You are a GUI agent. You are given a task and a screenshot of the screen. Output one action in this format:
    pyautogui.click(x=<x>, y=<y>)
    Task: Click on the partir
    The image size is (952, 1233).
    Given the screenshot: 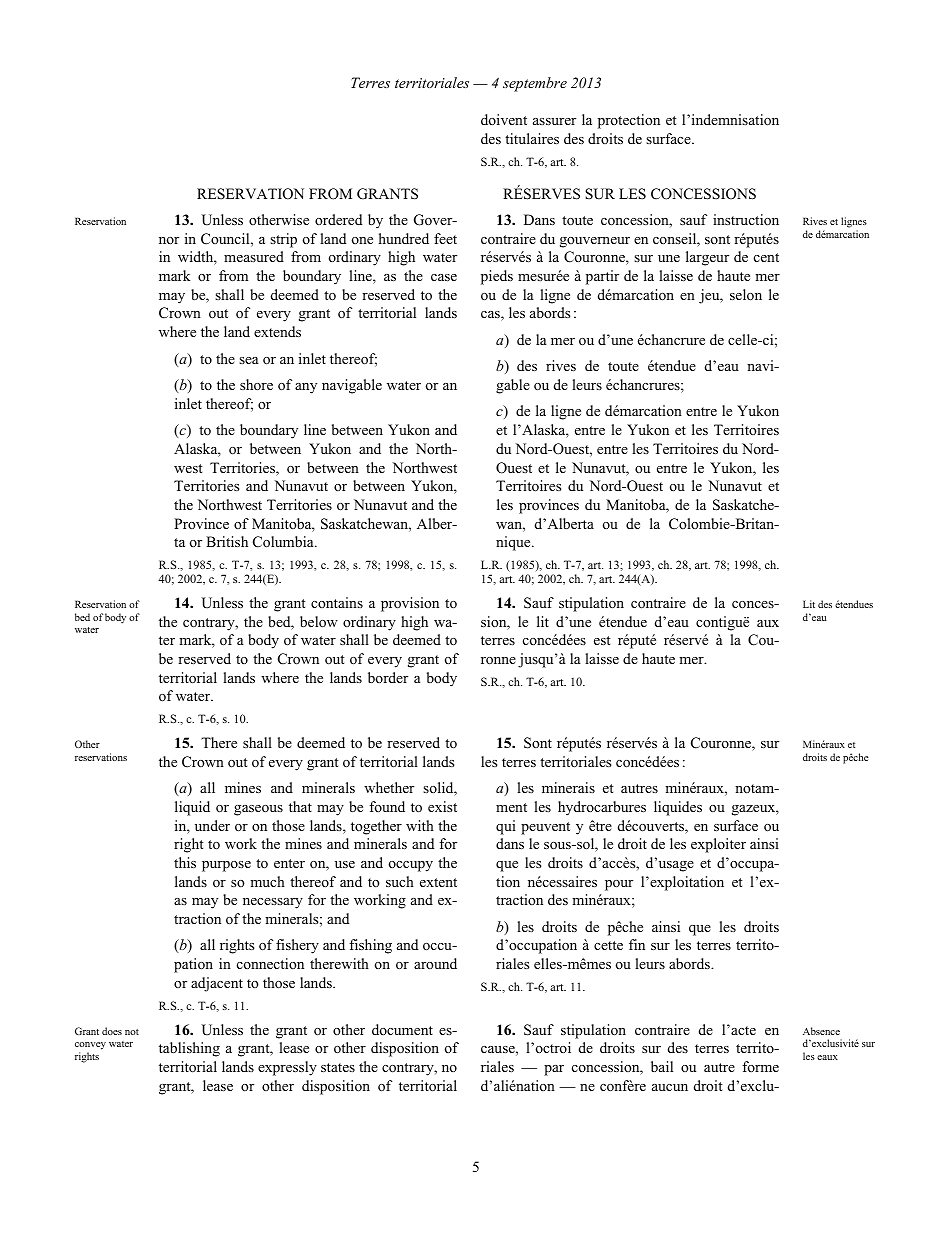 What is the action you would take?
    pyautogui.click(x=602, y=277)
